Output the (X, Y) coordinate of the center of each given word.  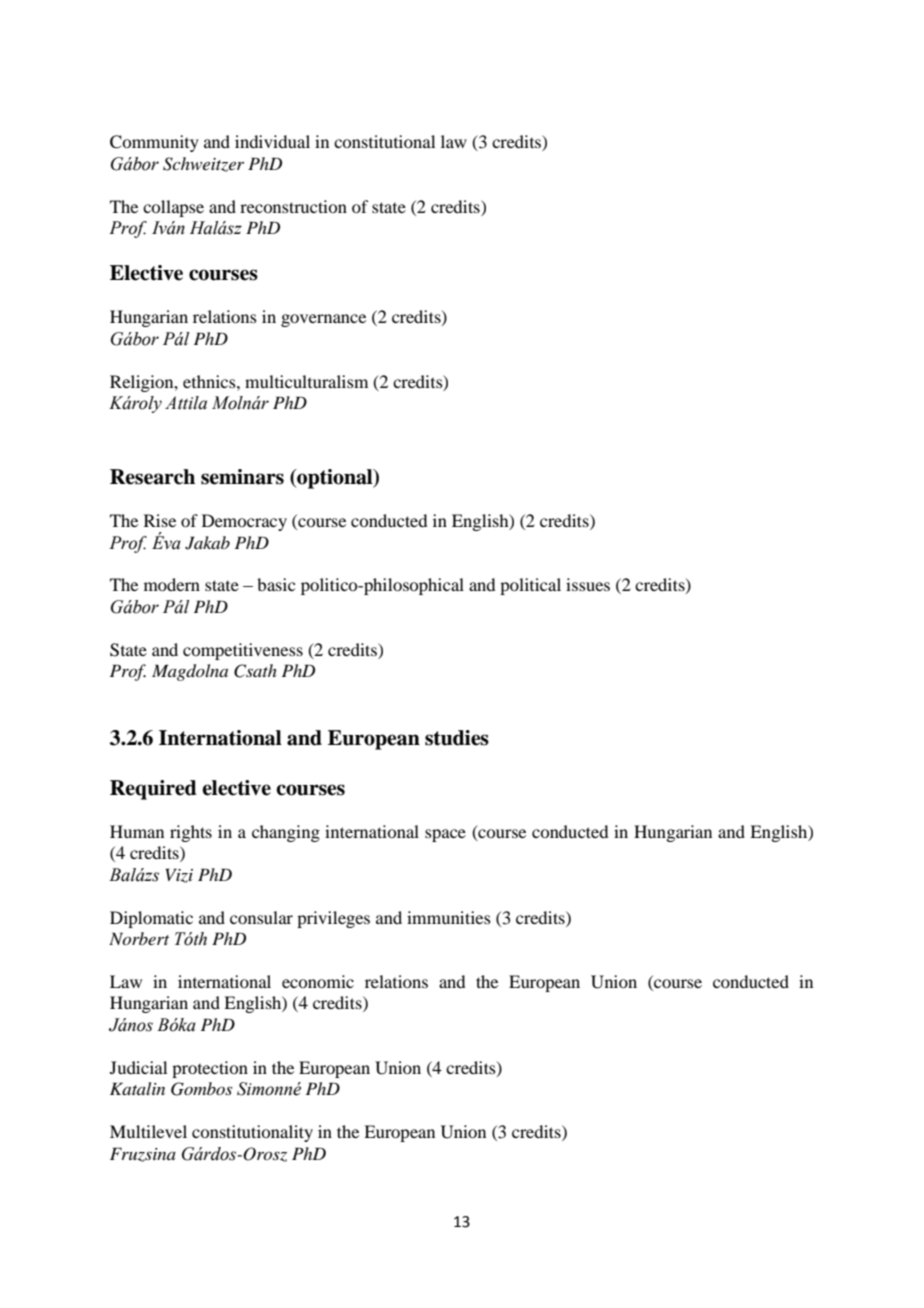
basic (276, 584)
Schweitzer (203, 164)
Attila (186, 403)
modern (172, 584)
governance (323, 320)
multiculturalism (306, 381)
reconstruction (293, 206)
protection (210, 1069)
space (445, 835)
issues (588, 584)
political (530, 586)
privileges (333, 919)
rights (191, 833)
